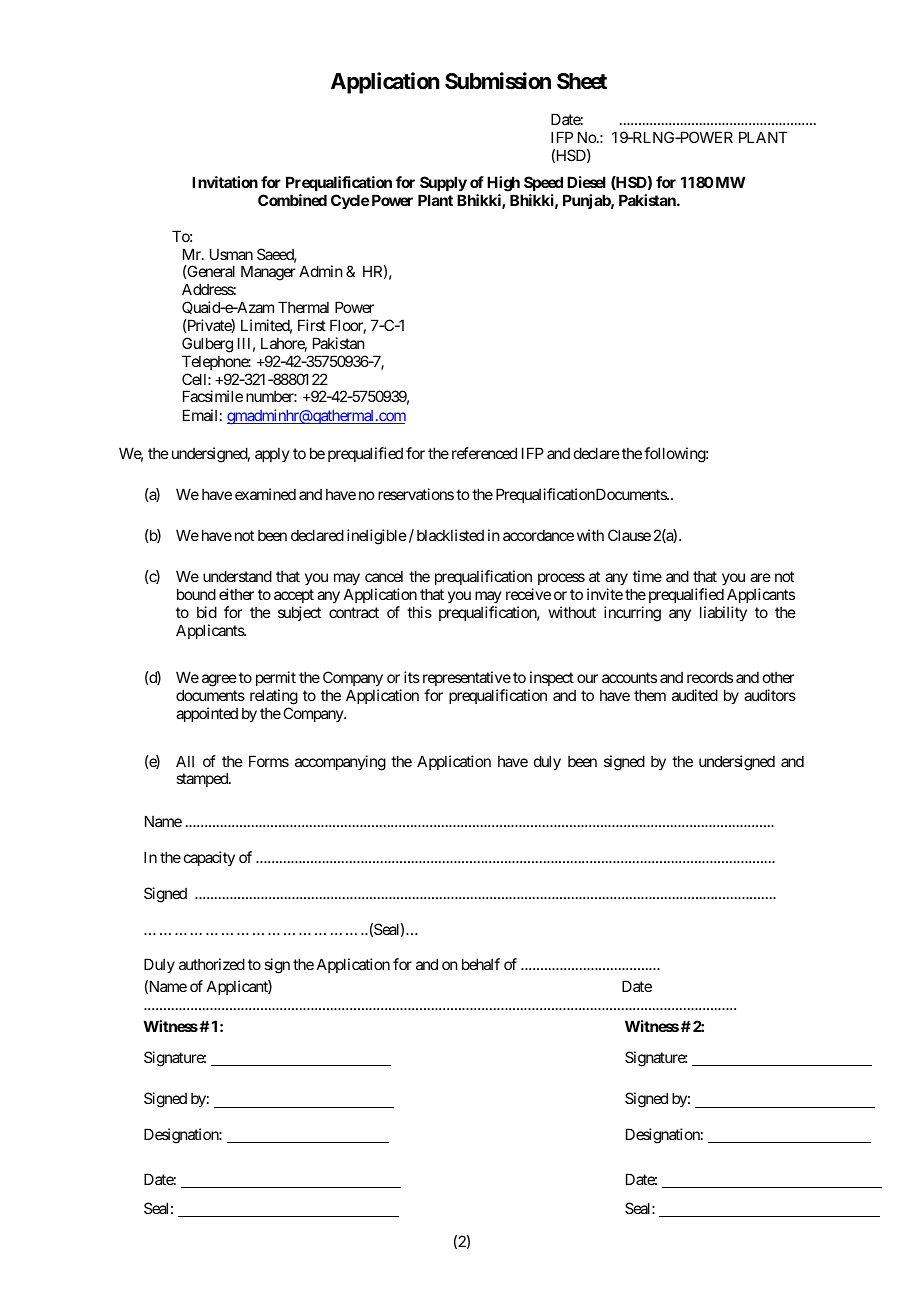  I want to click on behalf, so click(481, 964).
